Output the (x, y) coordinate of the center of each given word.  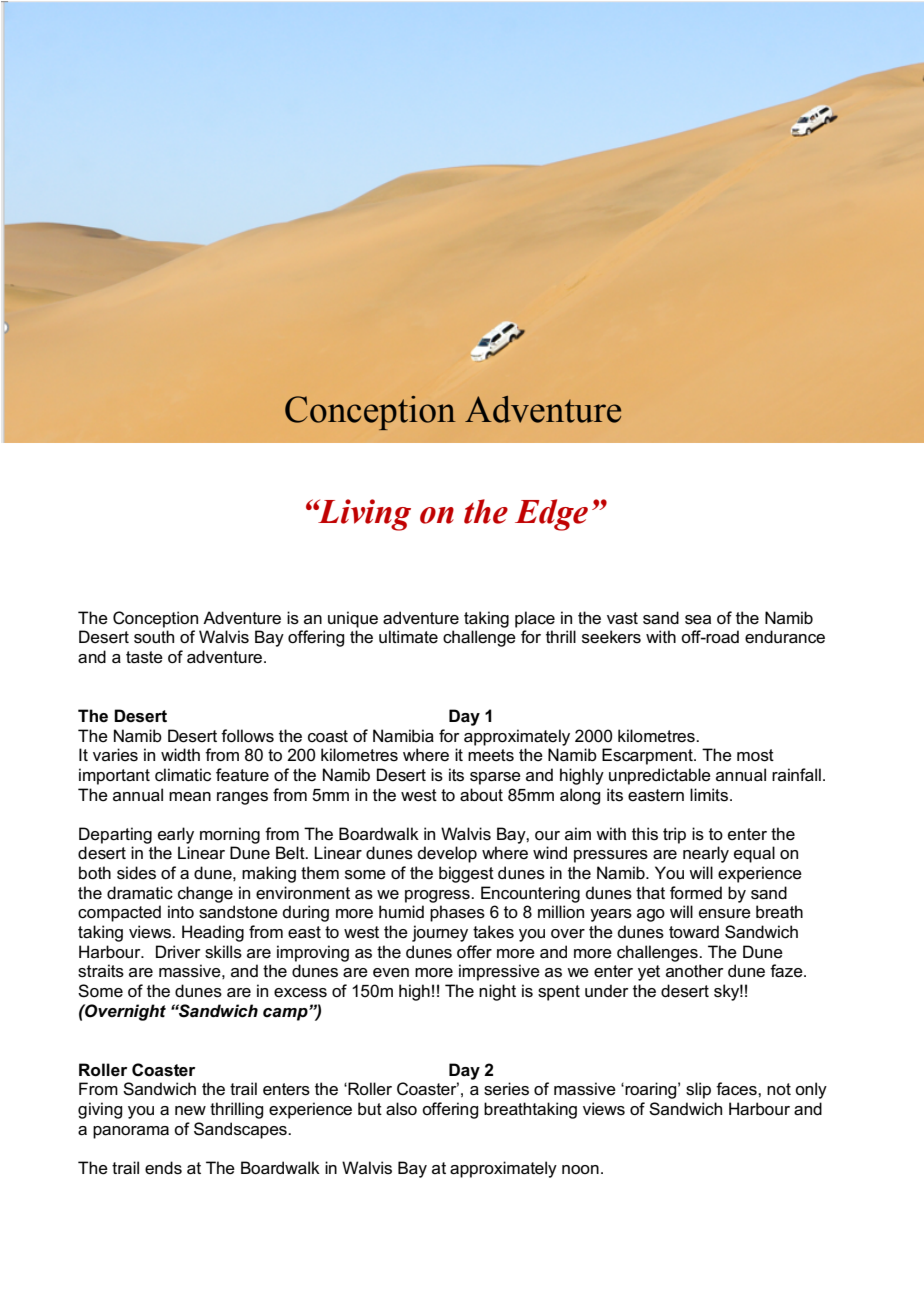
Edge (551, 515)
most (755, 755)
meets (491, 755)
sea (698, 620)
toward (694, 931)
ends (163, 1168)
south (154, 637)
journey (440, 933)
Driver (178, 952)
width (180, 754)
